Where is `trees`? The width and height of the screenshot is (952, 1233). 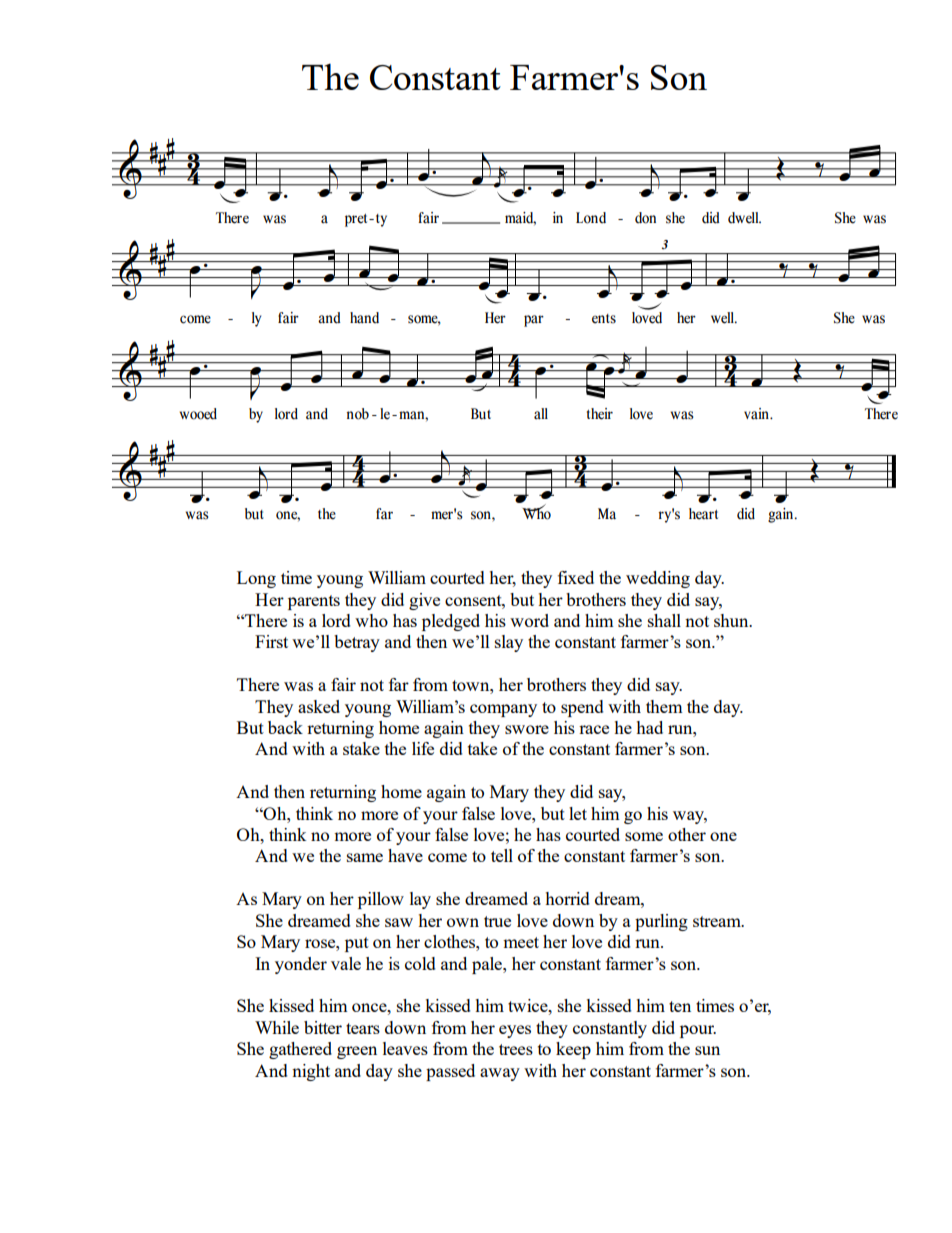 trees is located at coordinates (516, 1049).
